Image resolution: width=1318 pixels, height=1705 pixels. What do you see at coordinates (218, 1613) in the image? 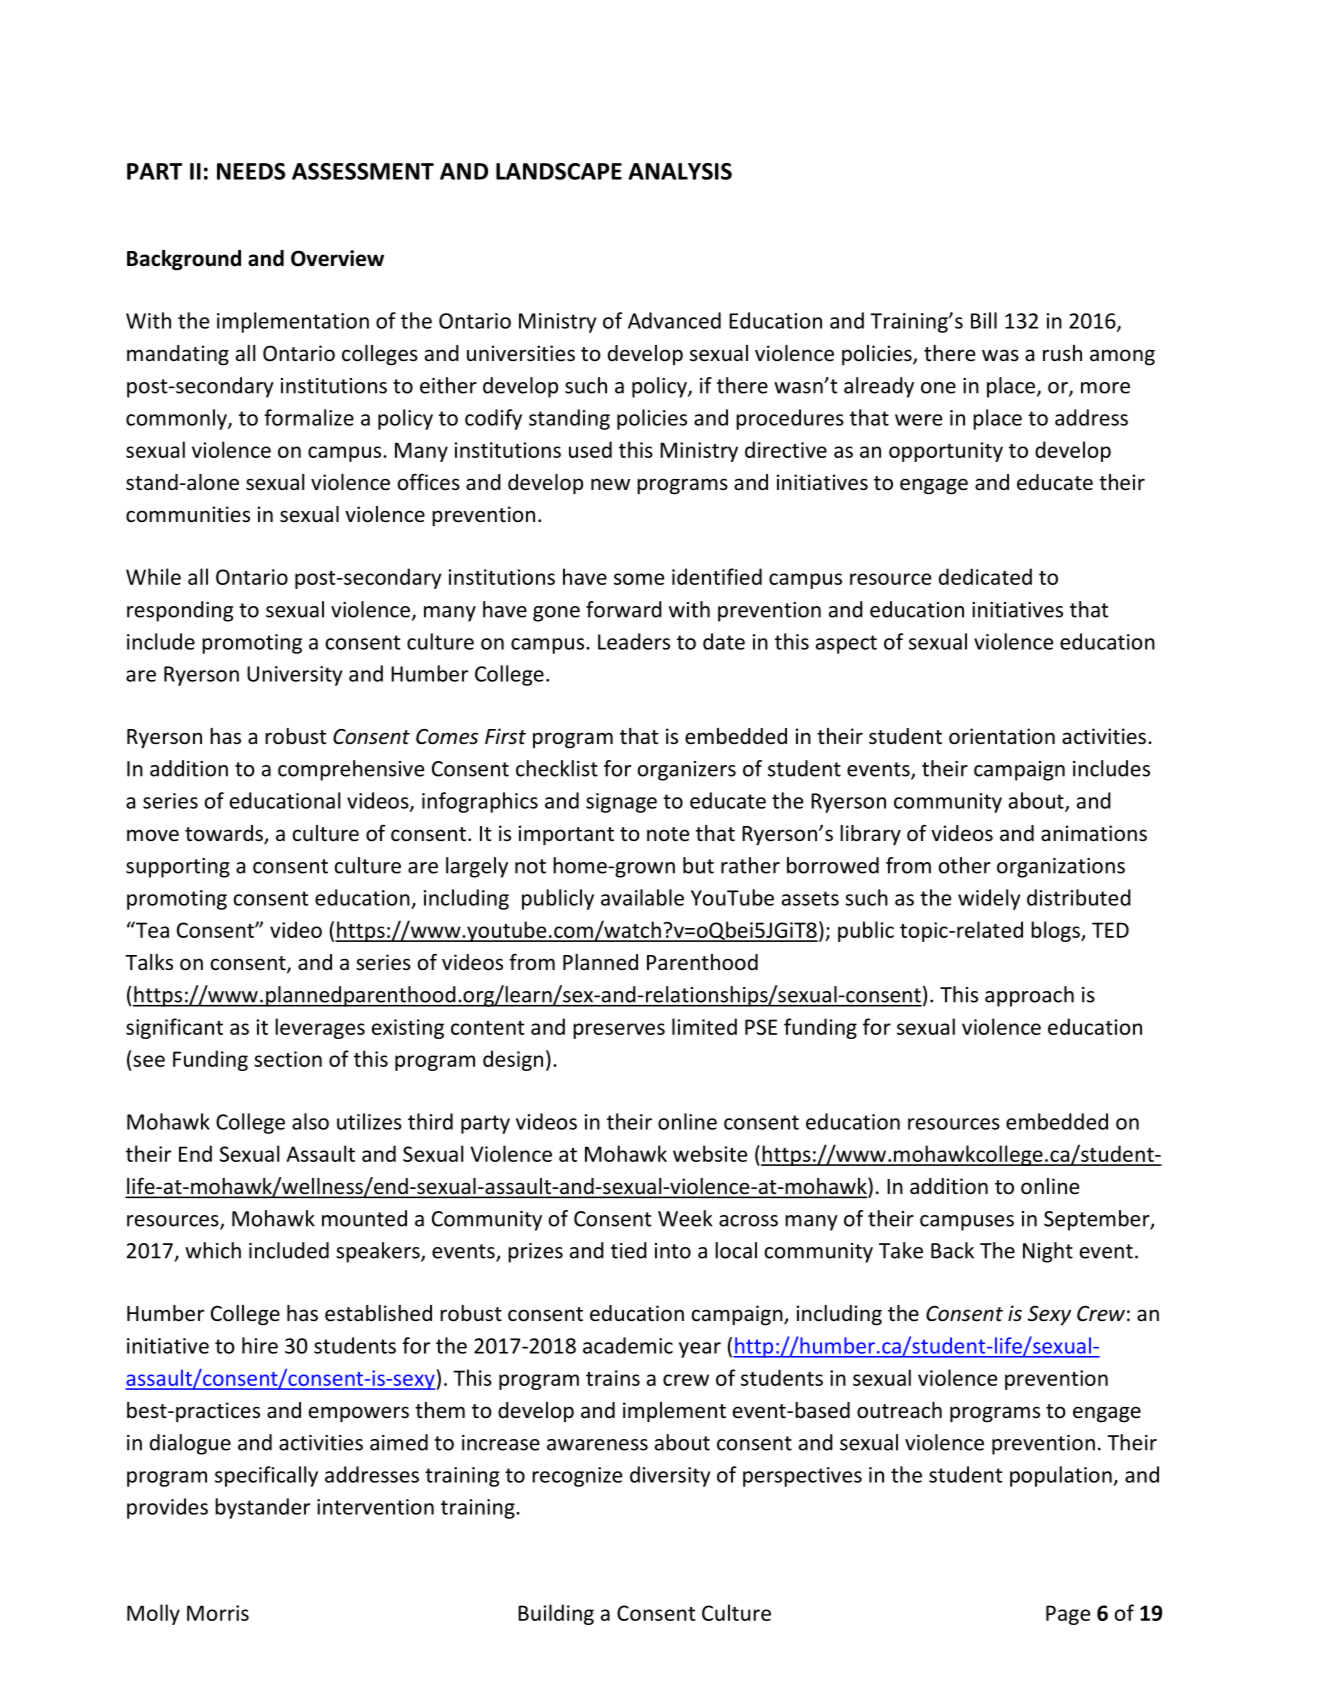
I see `Morris` at bounding box center [218, 1613].
